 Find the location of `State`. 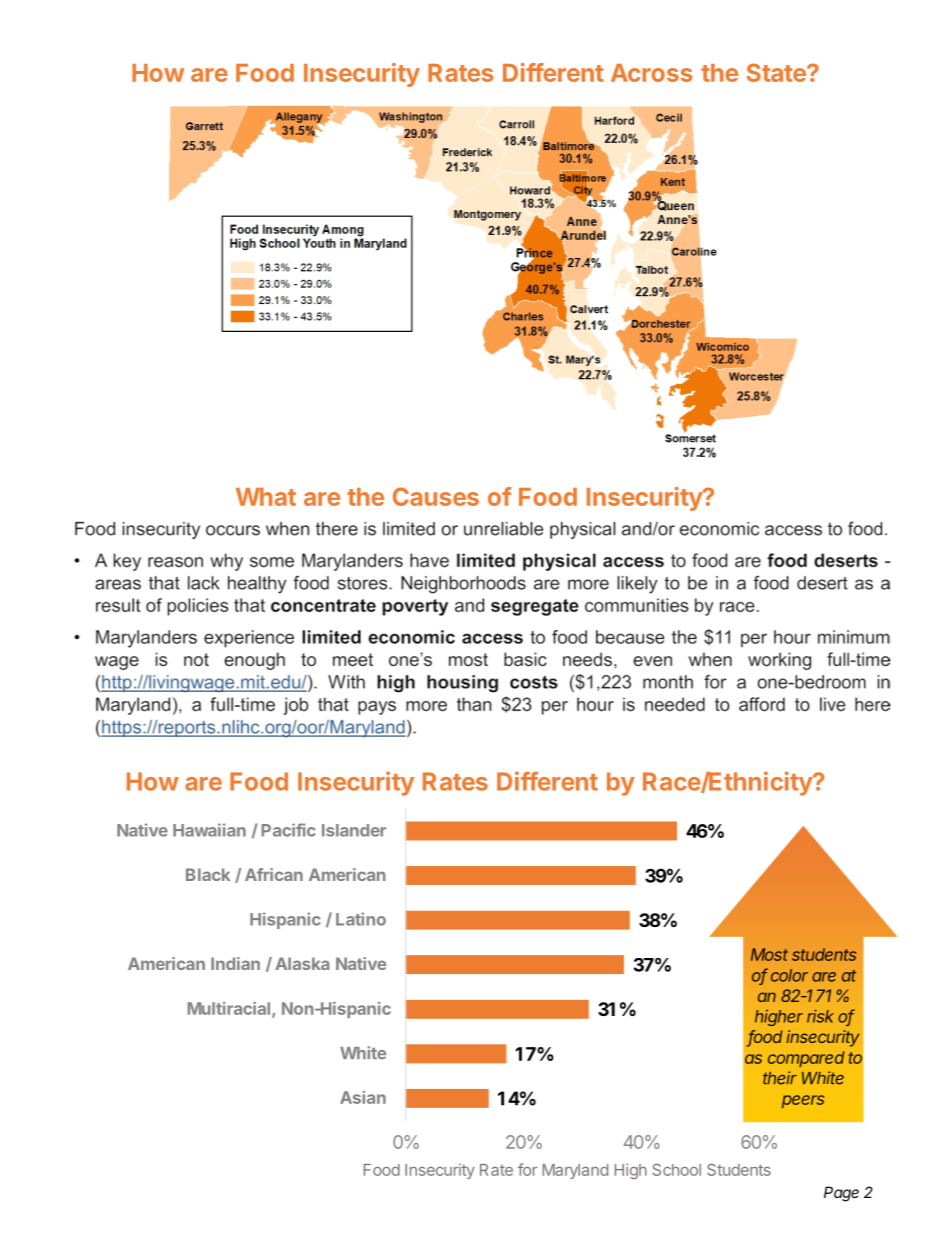

State is located at coordinates (777, 72).
